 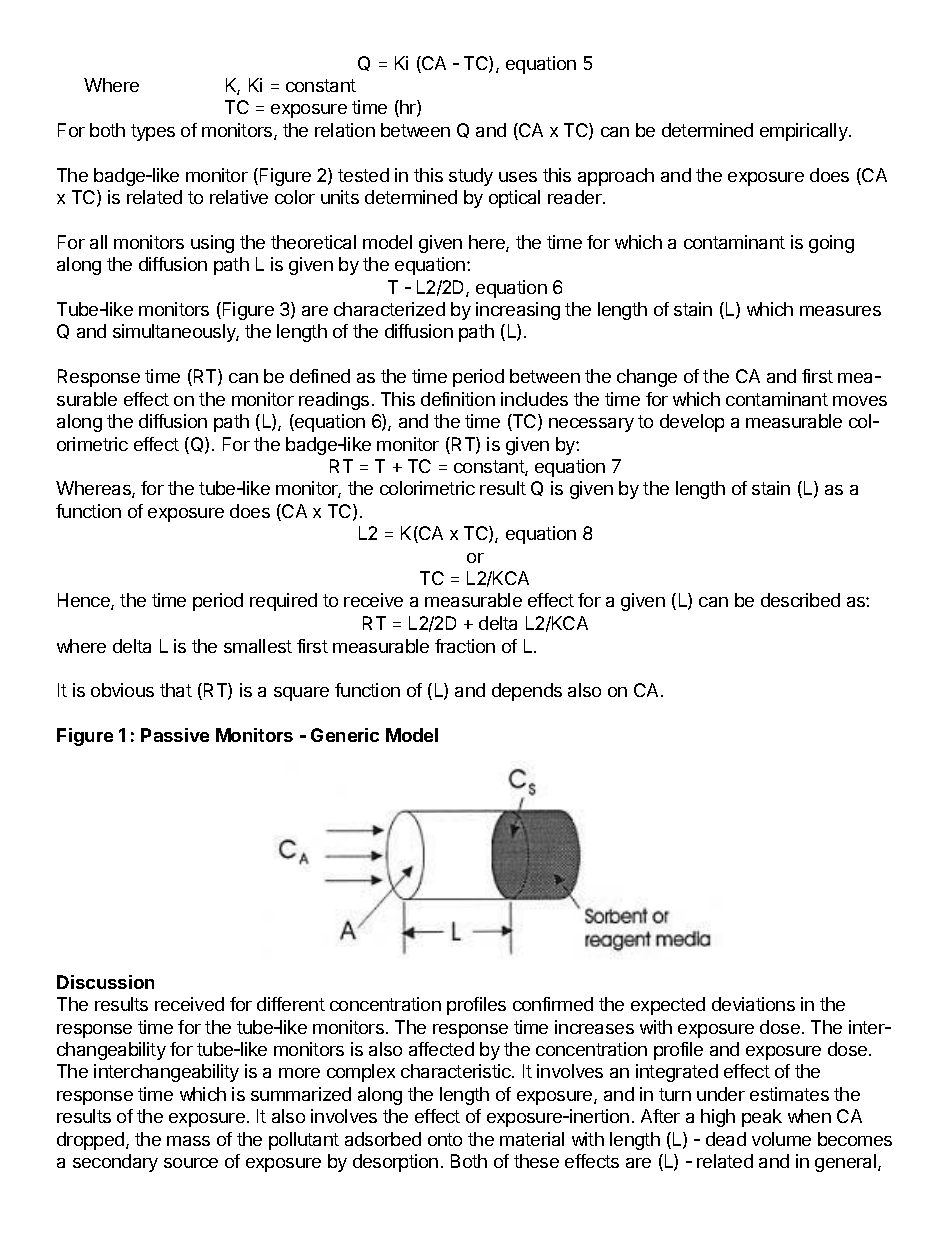 I want to click on empirically, so click(x=805, y=132).
